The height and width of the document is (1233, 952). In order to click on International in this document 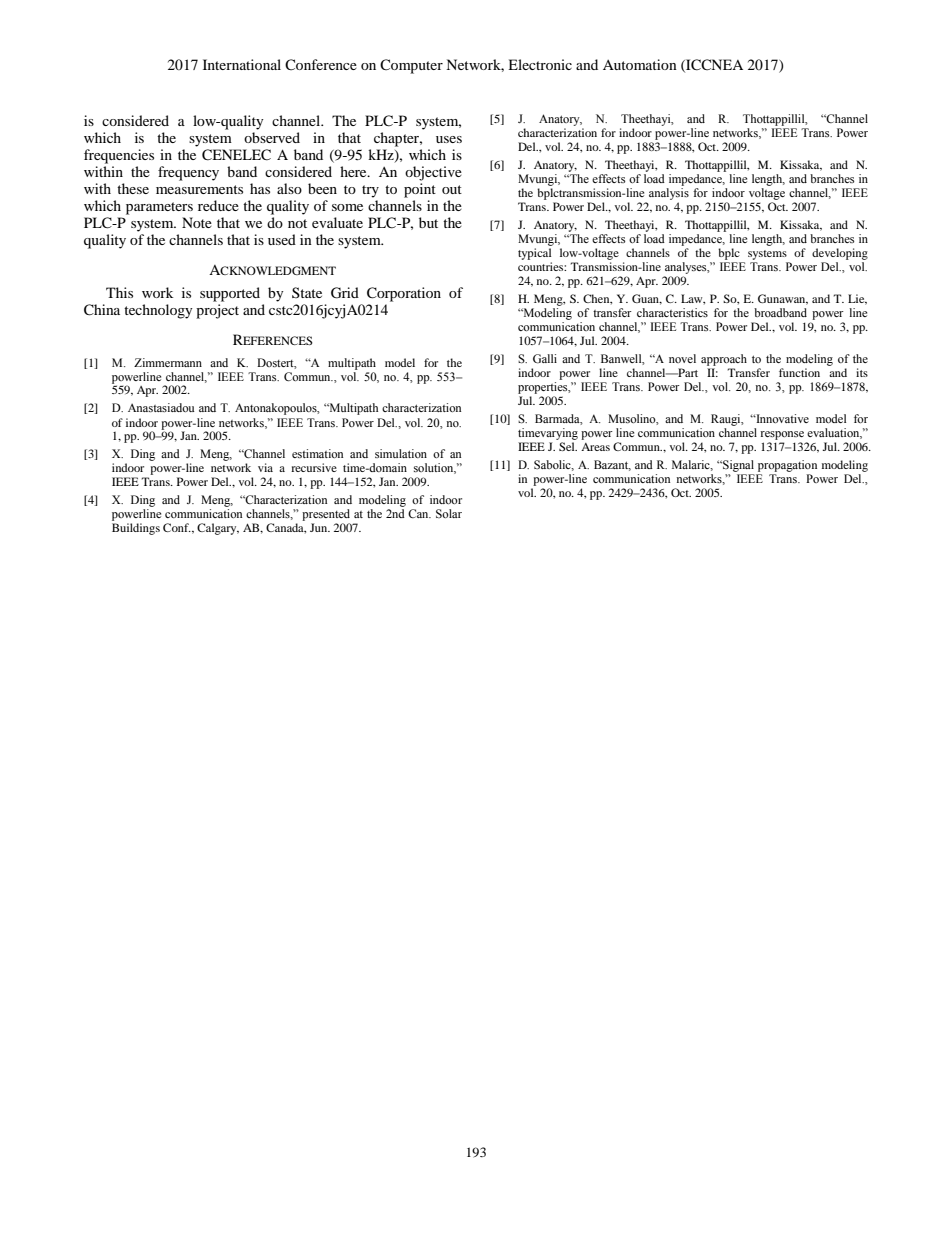, I will do `click(242, 64)`.
